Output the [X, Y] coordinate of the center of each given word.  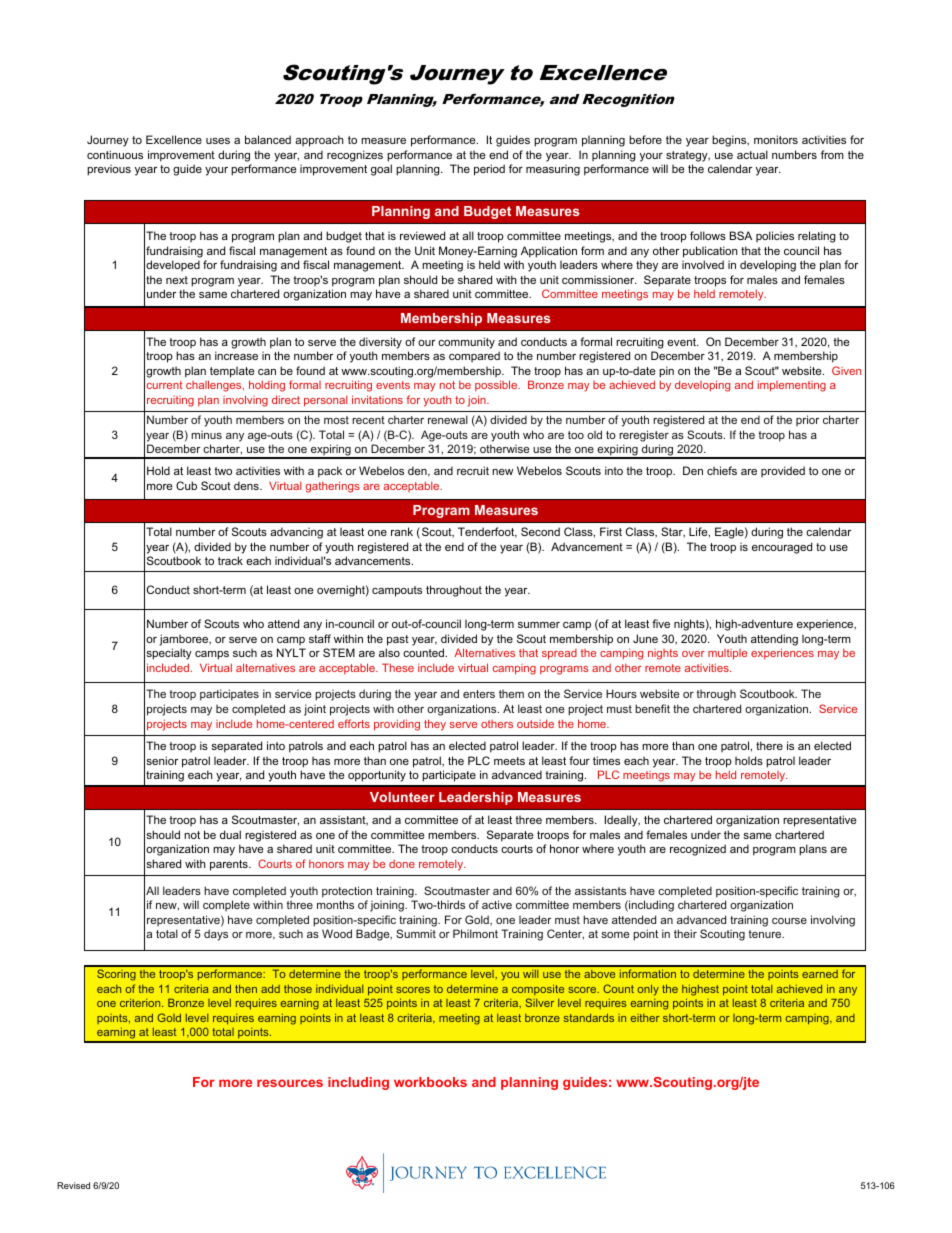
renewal [448, 419]
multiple [727, 654]
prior [807, 420]
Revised [73, 1185]
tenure [766, 934]
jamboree [185, 640]
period [489, 170]
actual [752, 154]
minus [206, 435]
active [497, 904]
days [216, 935]
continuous [115, 154]
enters [479, 694]
